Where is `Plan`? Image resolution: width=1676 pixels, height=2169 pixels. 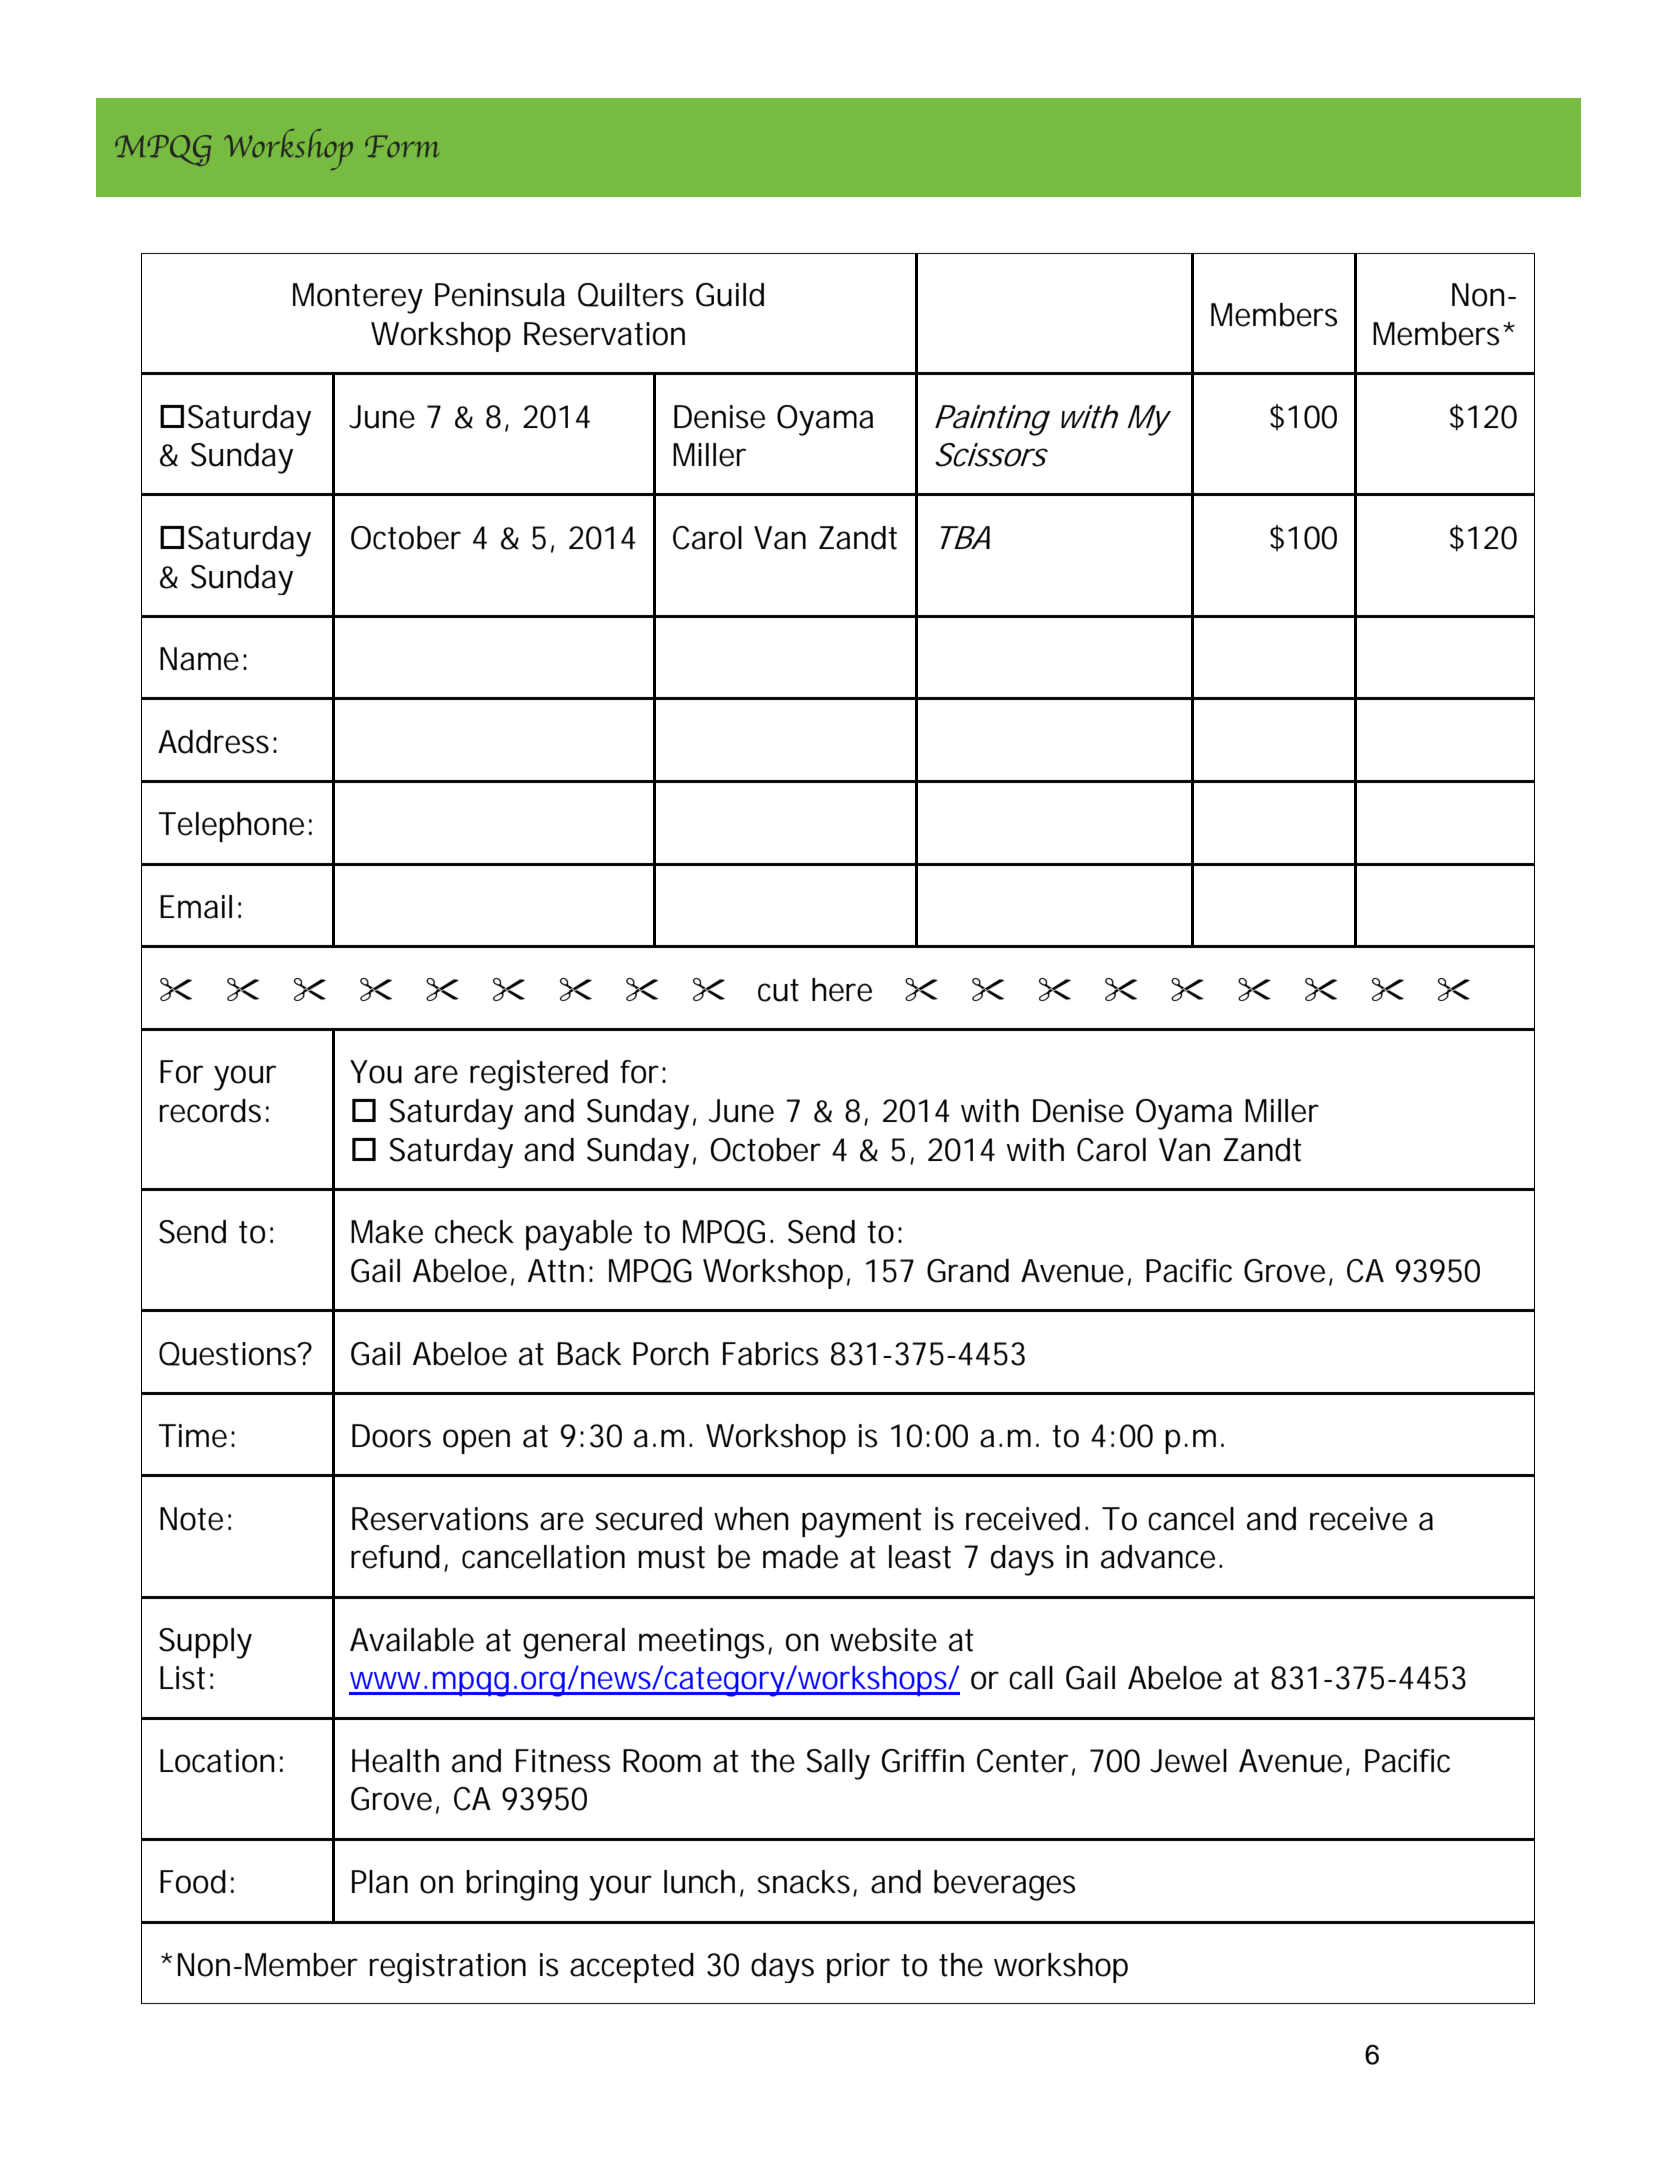 Plan is located at coordinates (380, 1882).
